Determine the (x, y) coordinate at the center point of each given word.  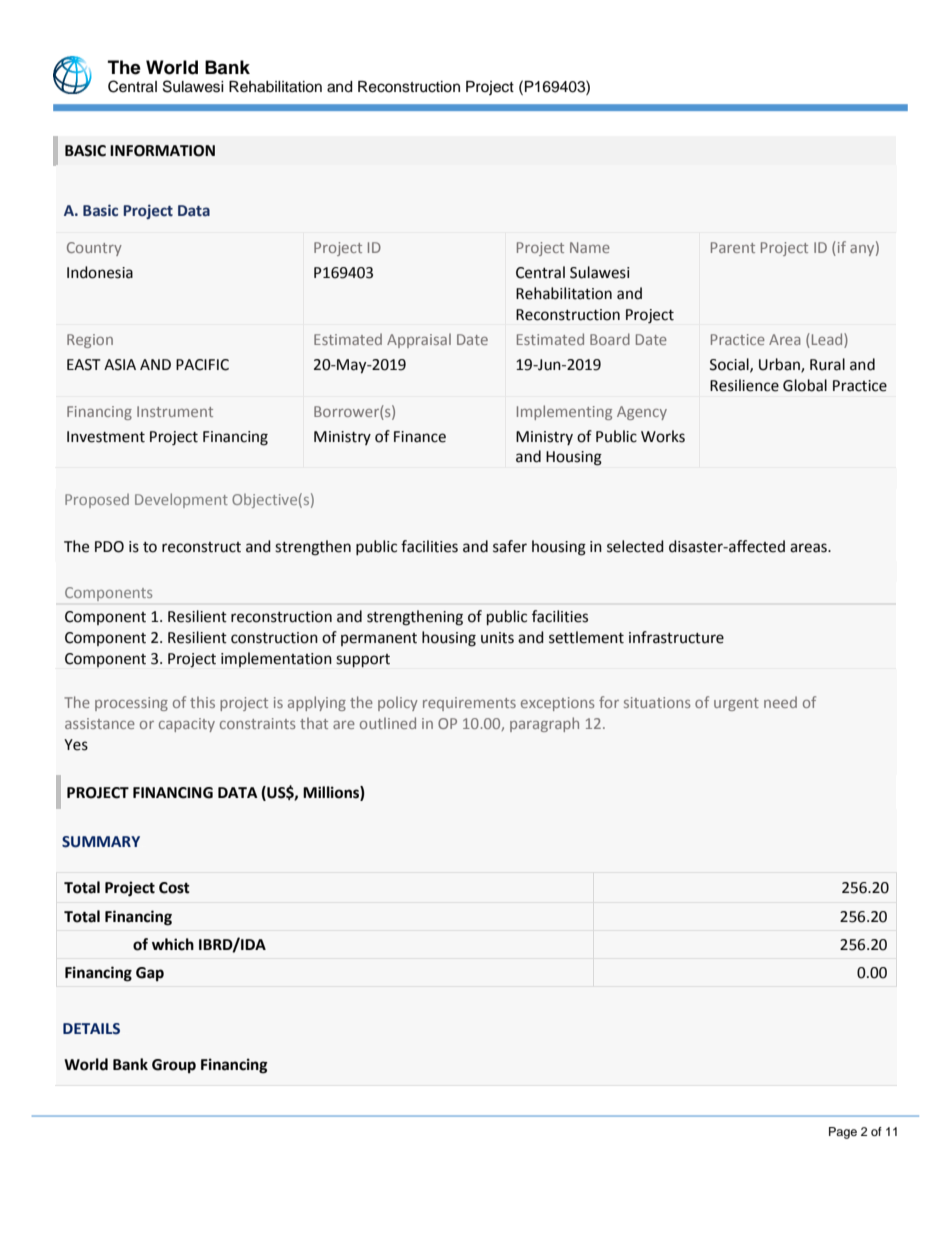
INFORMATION (162, 151)
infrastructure (676, 637)
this (202, 702)
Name (590, 247)
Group (174, 1066)
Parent (733, 247)
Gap (150, 974)
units (497, 638)
